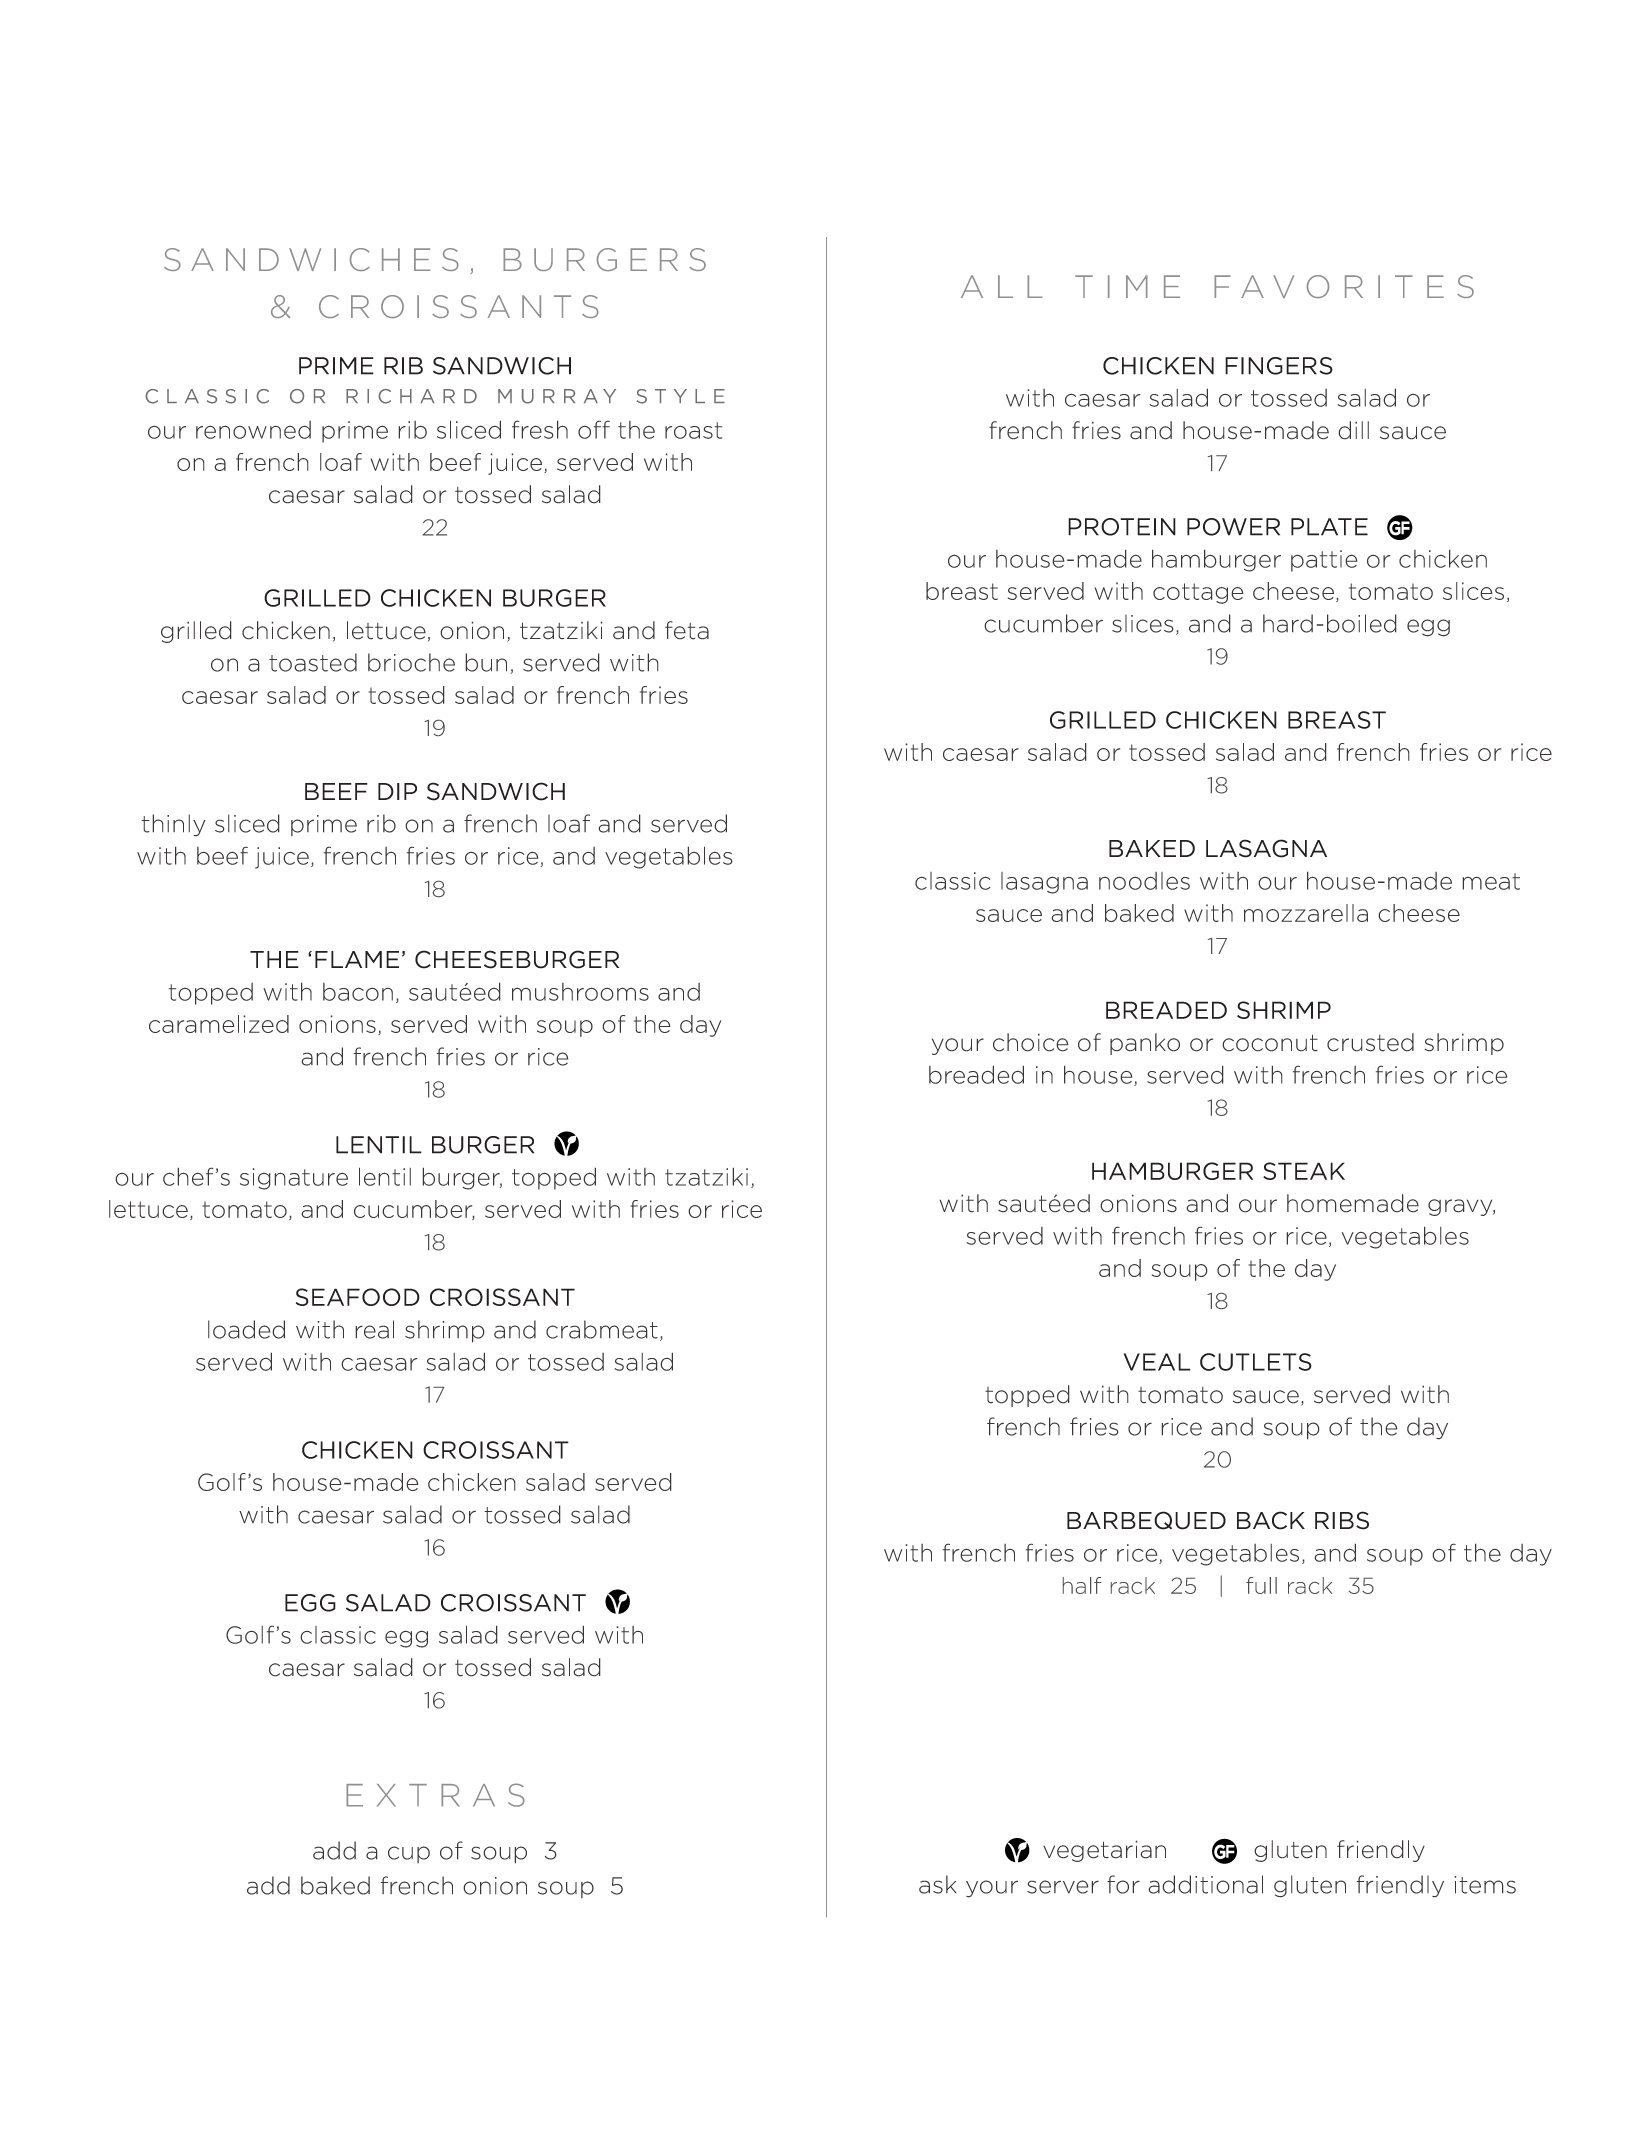 The width and height of the image is (1650, 2135). I want to click on feta, so click(687, 630).
